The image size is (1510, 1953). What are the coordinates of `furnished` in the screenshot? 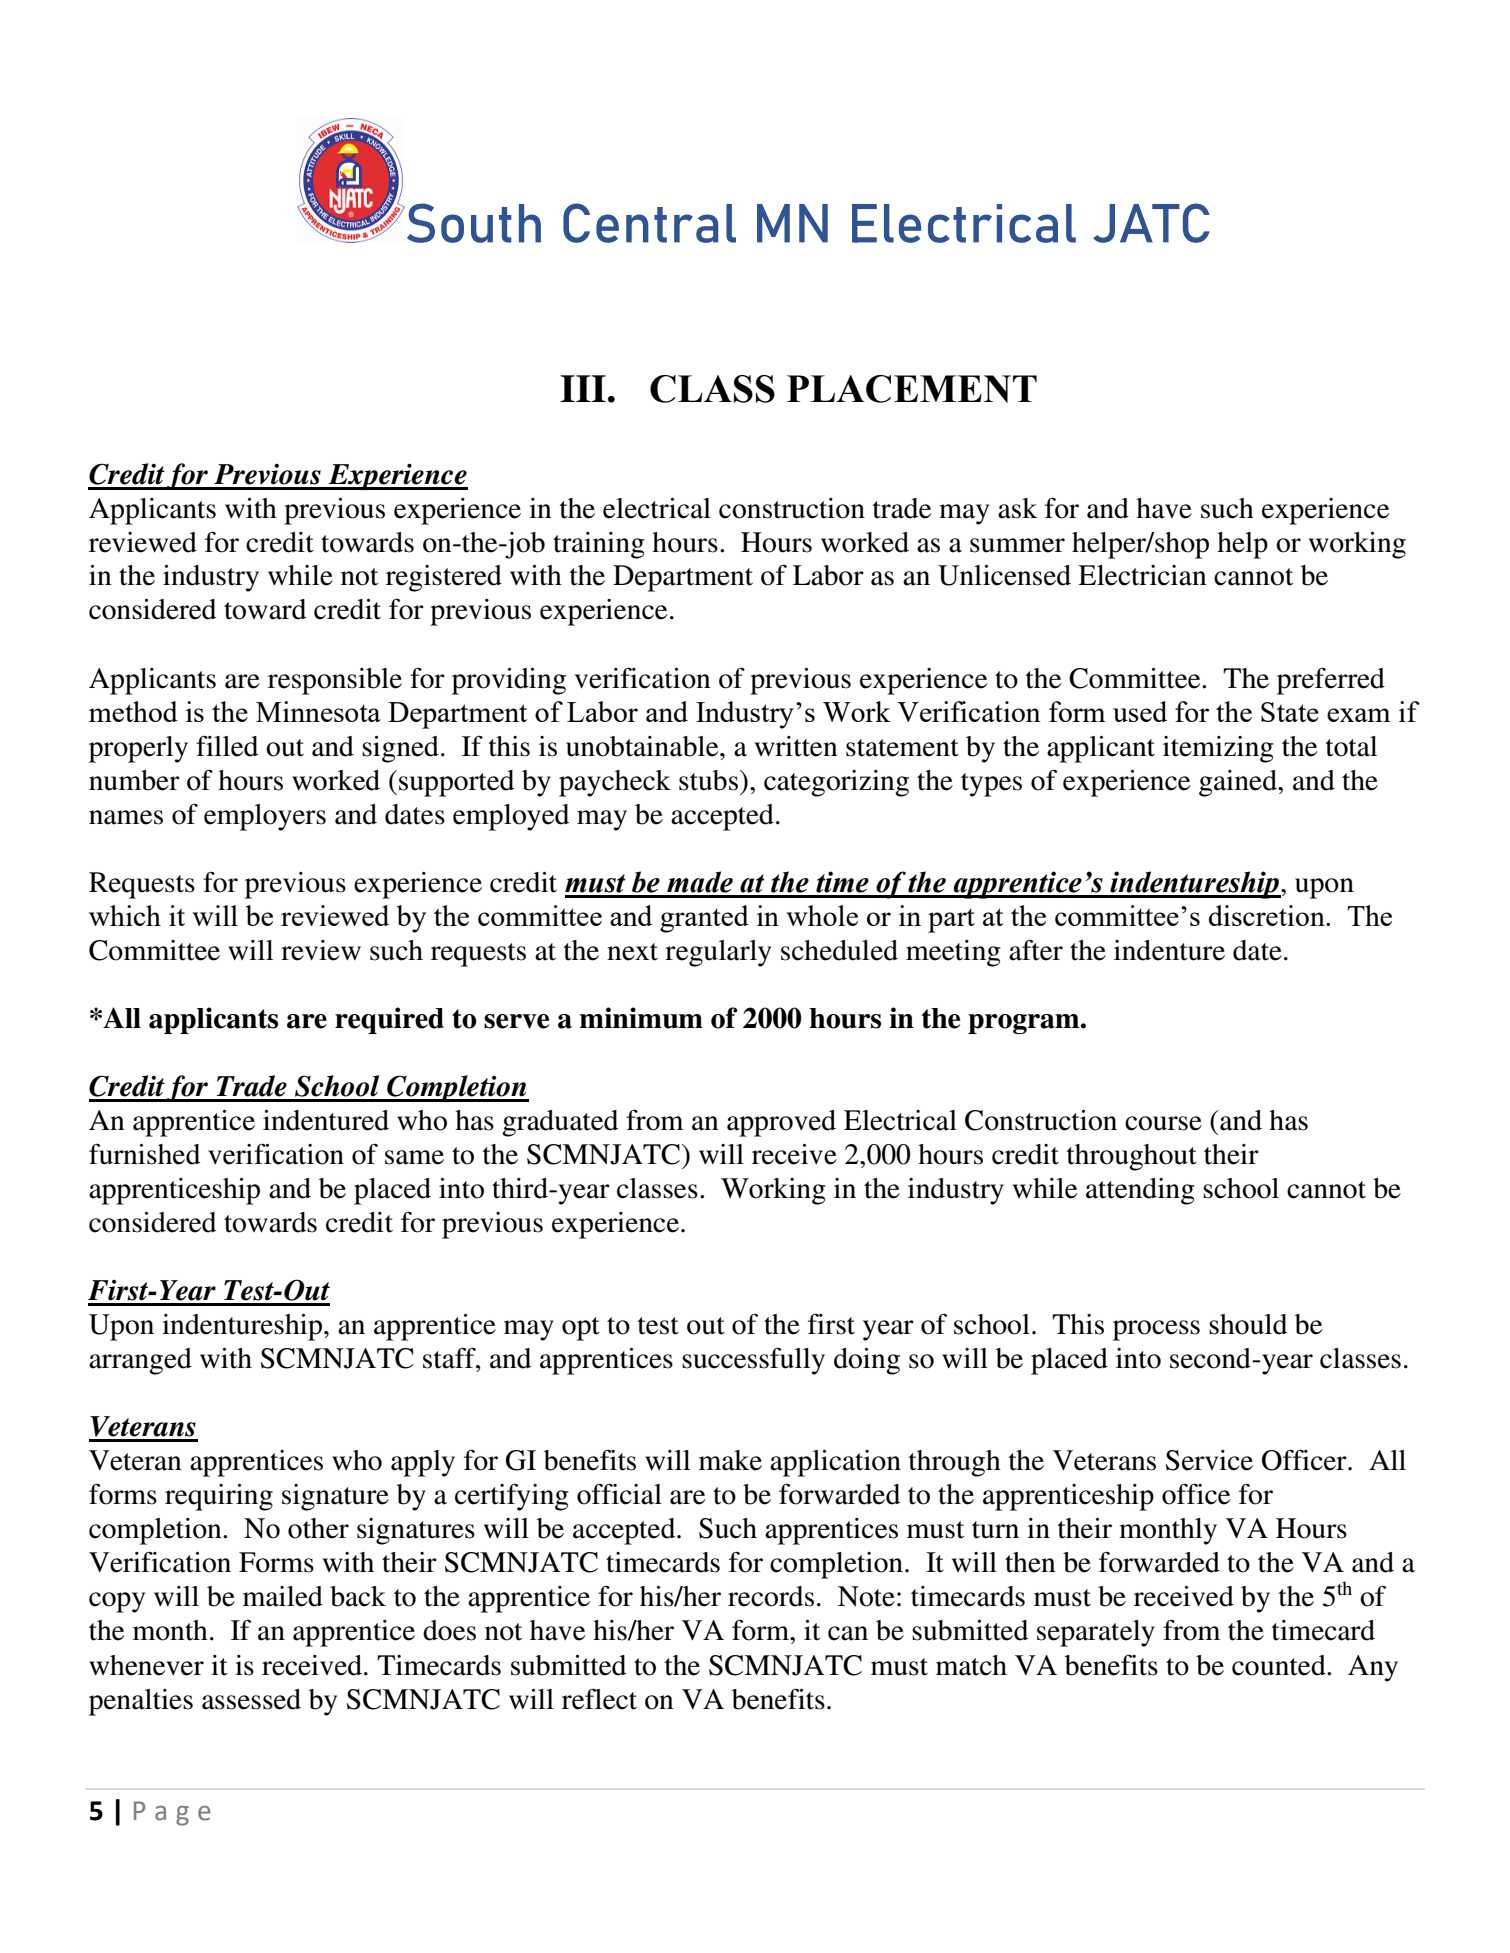 It's located at (144, 1154).
